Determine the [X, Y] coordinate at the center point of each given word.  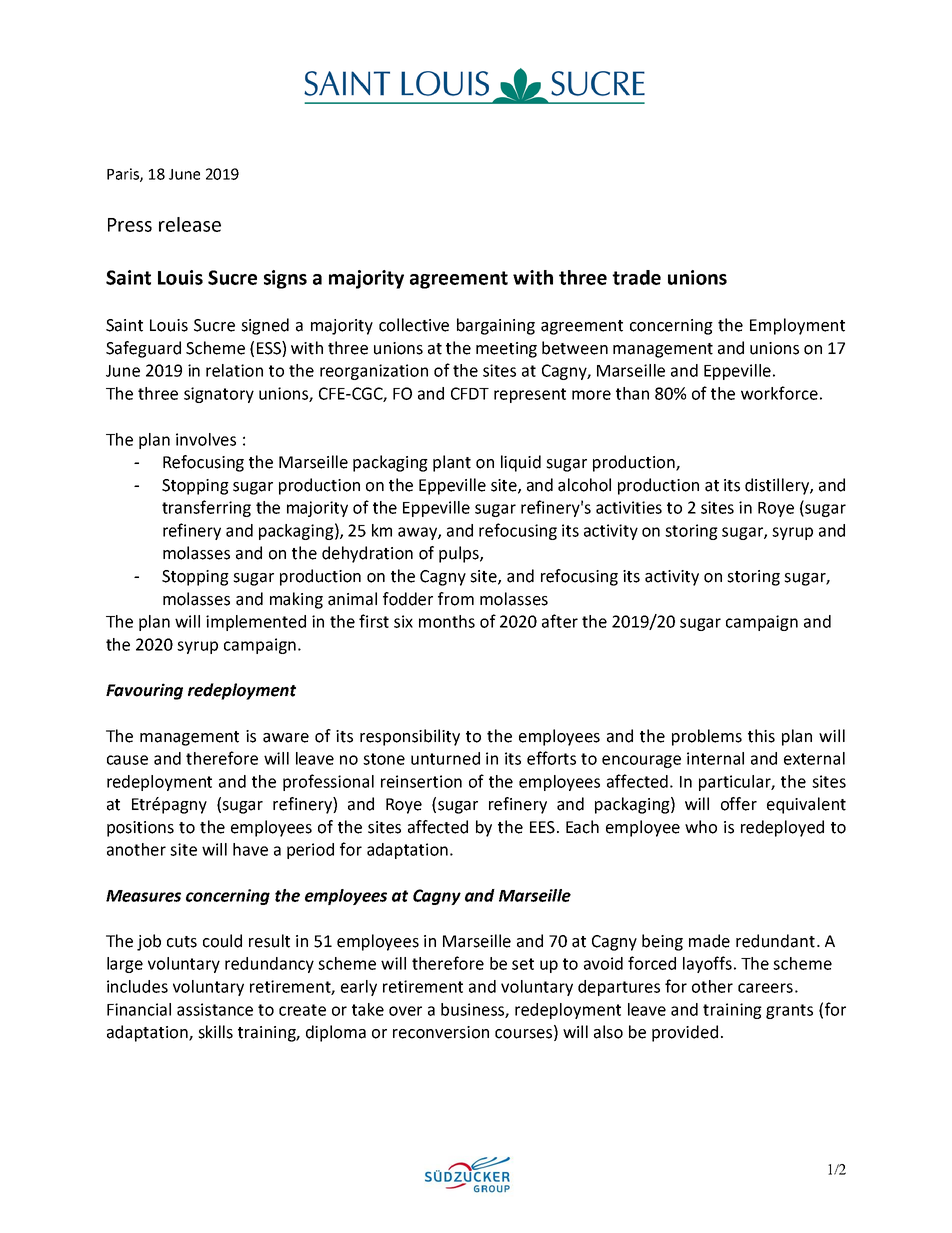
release [190, 224]
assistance [215, 1009]
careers [765, 988]
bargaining [496, 326]
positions [140, 829]
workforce [779, 393]
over [405, 1011]
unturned [445, 758]
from [456, 599]
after [560, 621]
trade [636, 277]
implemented [256, 623]
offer [739, 804]
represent [530, 395]
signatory [219, 395]
